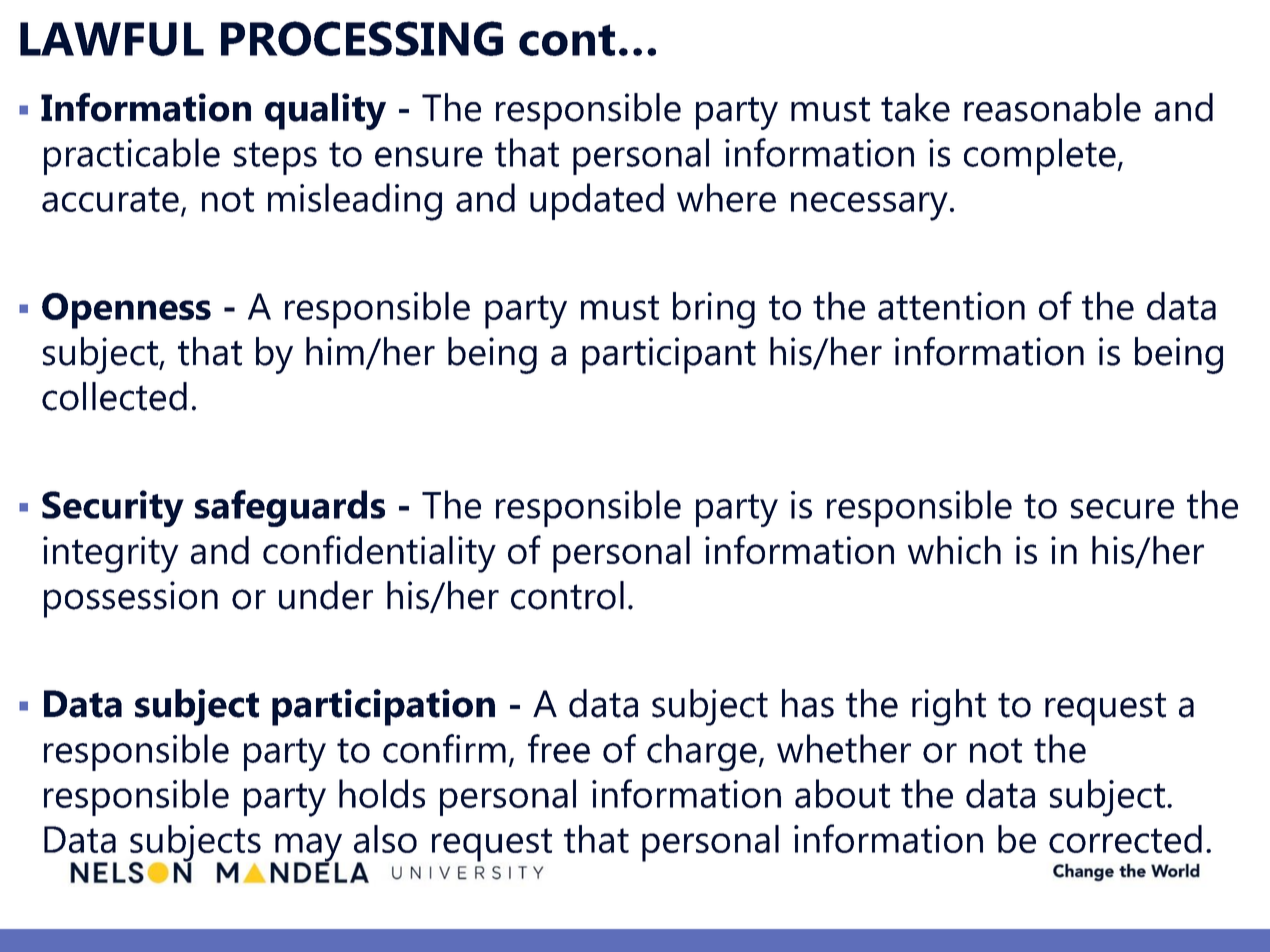 The image size is (1270, 952). I want to click on under, so click(326, 595).
